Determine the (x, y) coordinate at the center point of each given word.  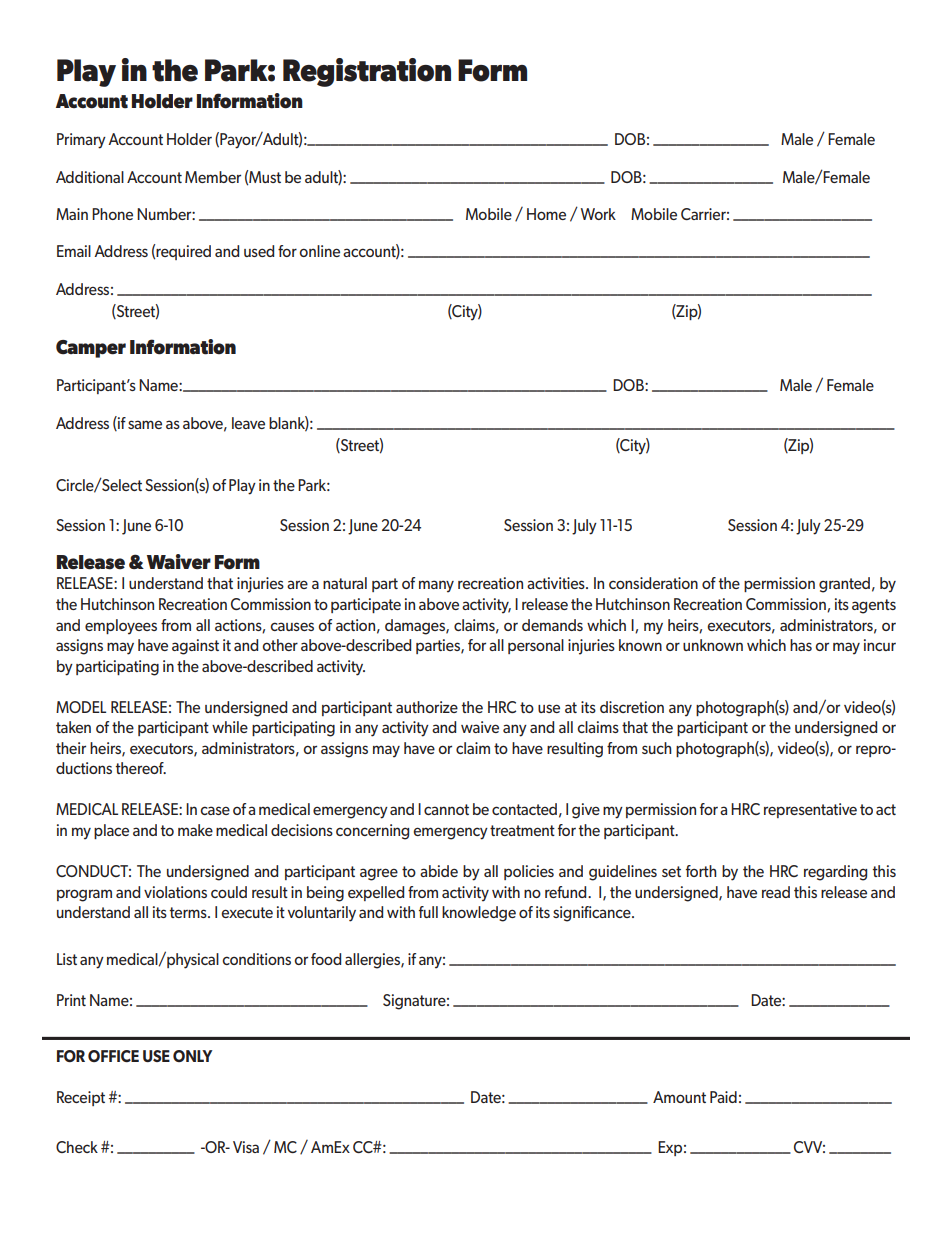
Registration (367, 72)
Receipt (81, 1098)
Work (598, 214)
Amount (679, 1097)
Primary (81, 141)
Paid (723, 1097)
